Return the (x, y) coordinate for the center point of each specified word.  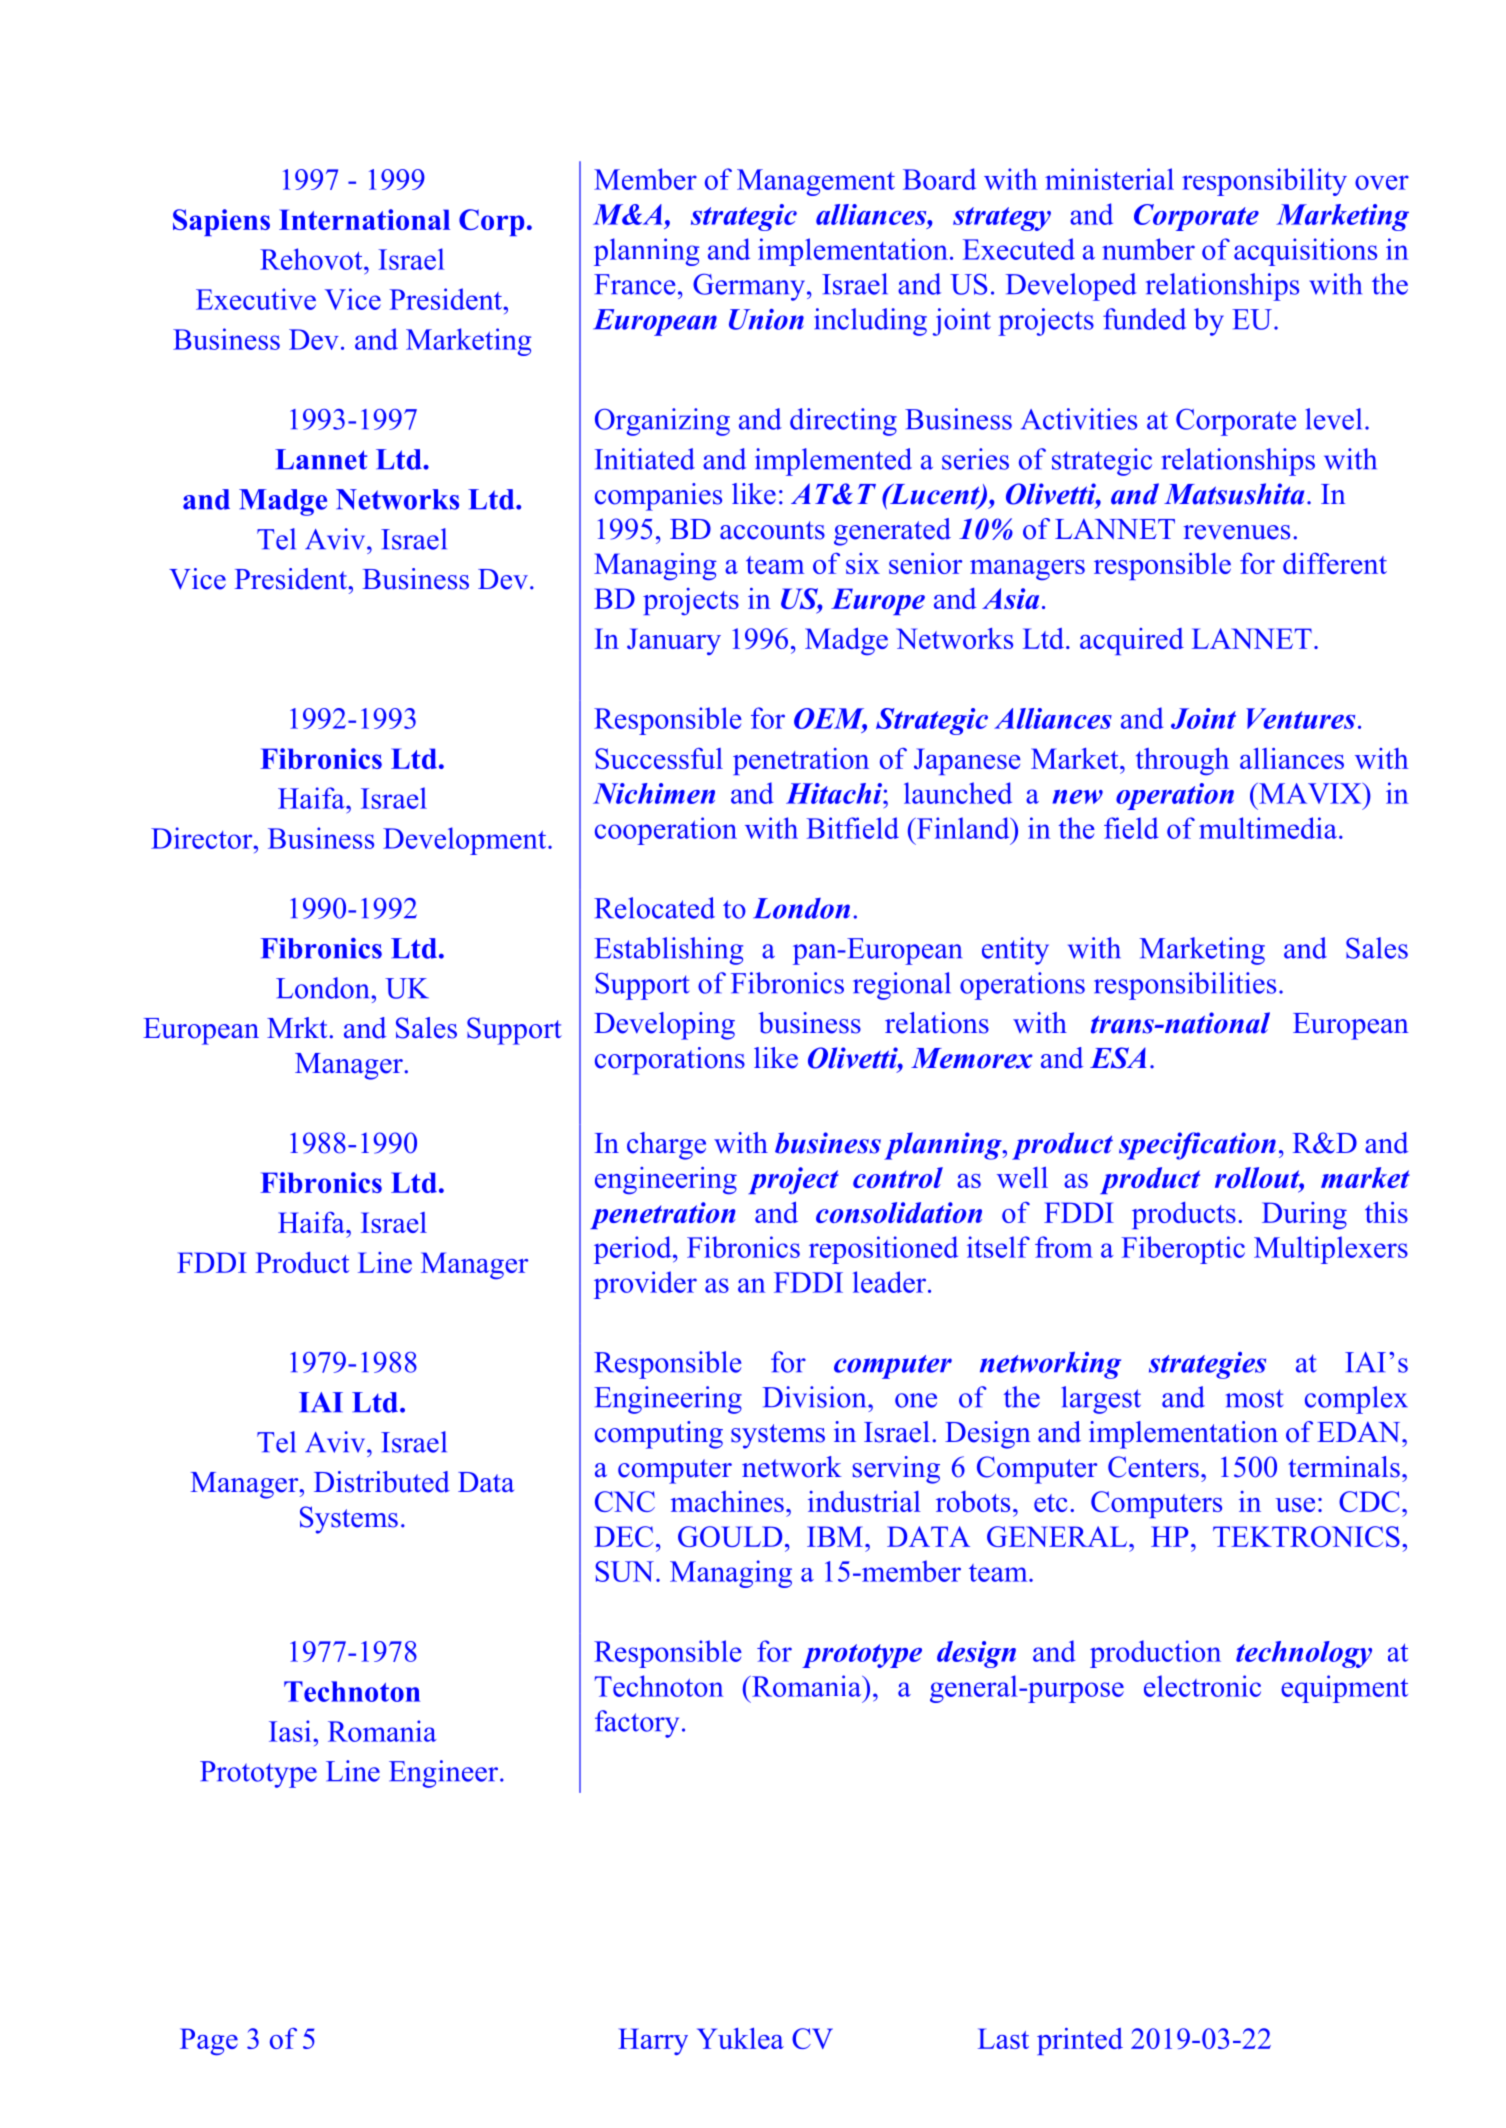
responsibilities (1185, 986)
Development (466, 841)
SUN (624, 1571)
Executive (256, 299)
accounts (772, 530)
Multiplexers (1331, 1250)
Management (816, 182)
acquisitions (1305, 252)
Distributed (382, 1482)
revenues (1237, 532)
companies (658, 497)
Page (209, 2041)
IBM (835, 1536)
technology (1304, 1654)
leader (889, 1282)
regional (902, 986)
